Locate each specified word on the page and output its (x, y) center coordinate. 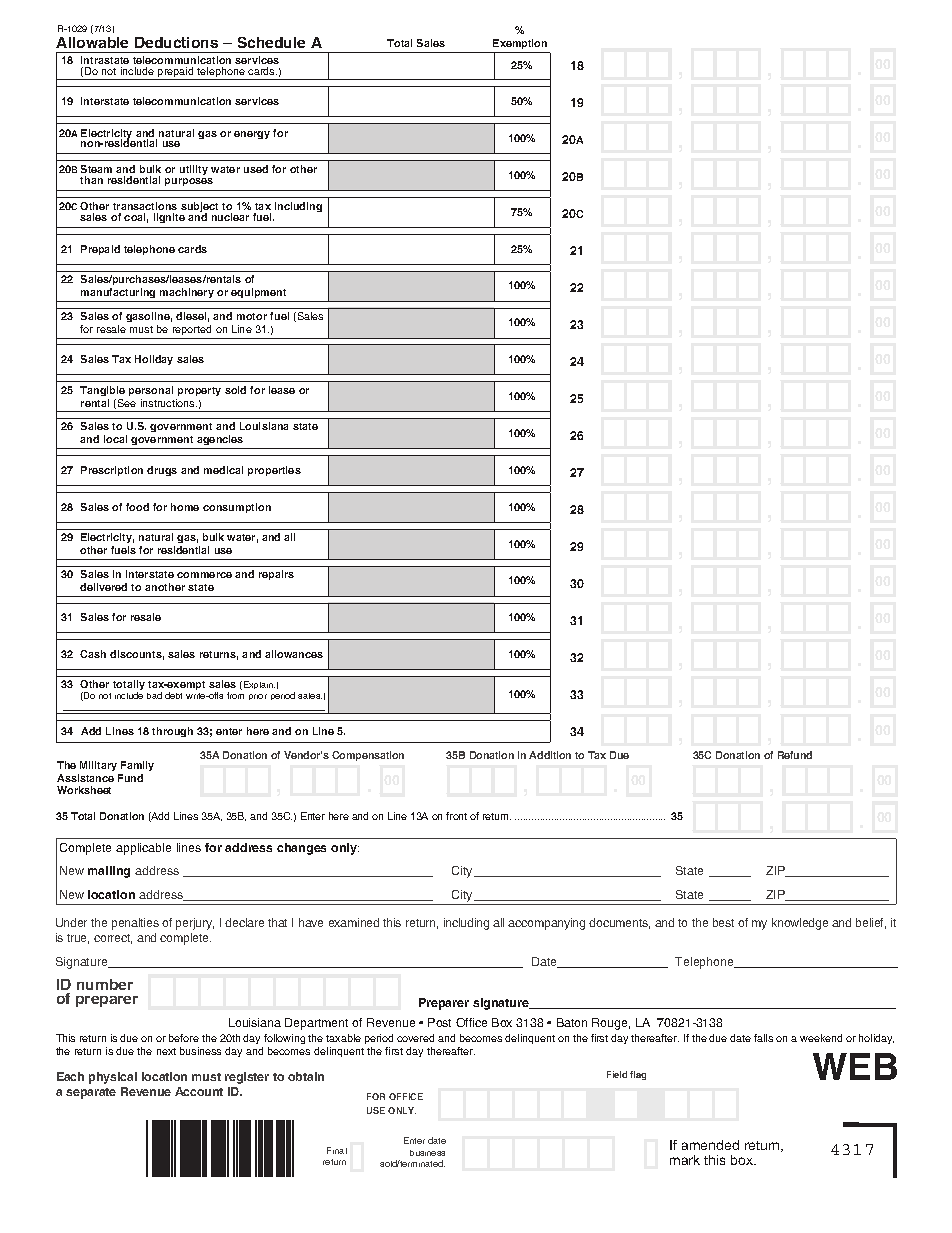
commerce (204, 575)
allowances (294, 654)
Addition (550, 755)
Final (337, 1150)
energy (252, 135)
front (456, 816)
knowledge (800, 924)
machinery (187, 293)
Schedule (271, 42)
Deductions (176, 42)
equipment (258, 293)
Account (199, 1091)
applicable (143, 849)
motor (252, 316)
